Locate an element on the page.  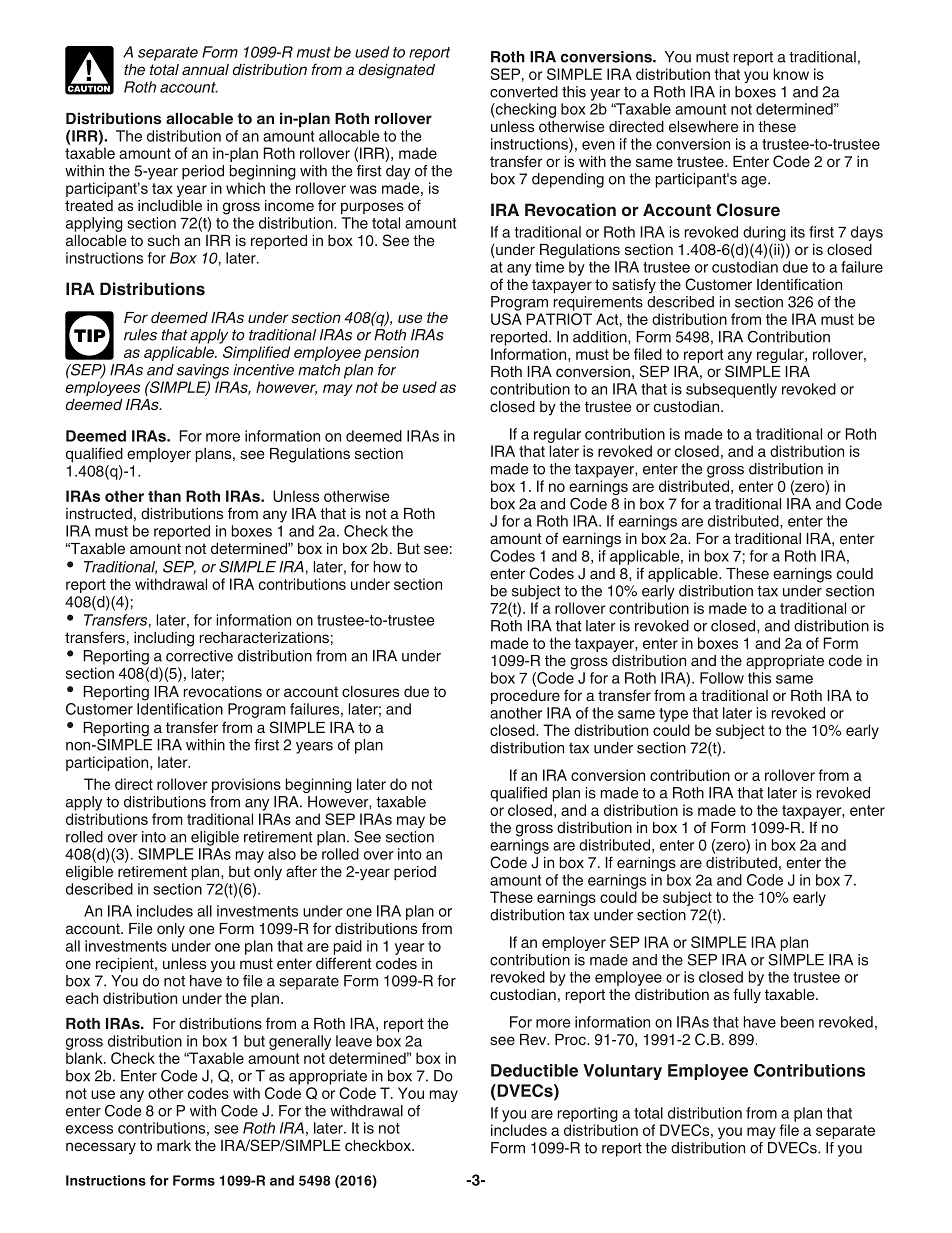
know is located at coordinates (791, 74).
